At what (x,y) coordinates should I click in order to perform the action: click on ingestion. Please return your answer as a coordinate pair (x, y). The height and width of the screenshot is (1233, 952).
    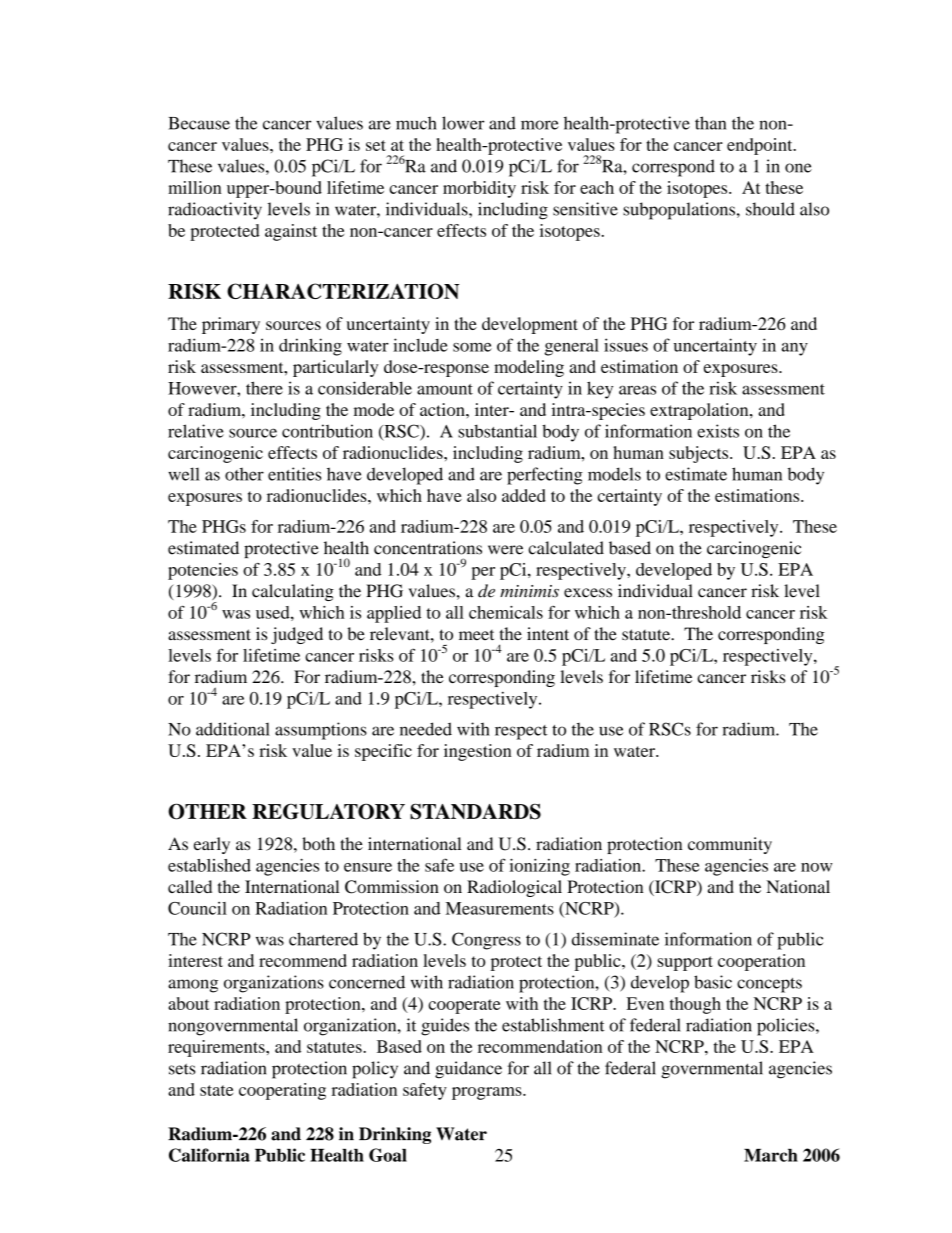
    Looking at the image, I should click on (477, 752).
